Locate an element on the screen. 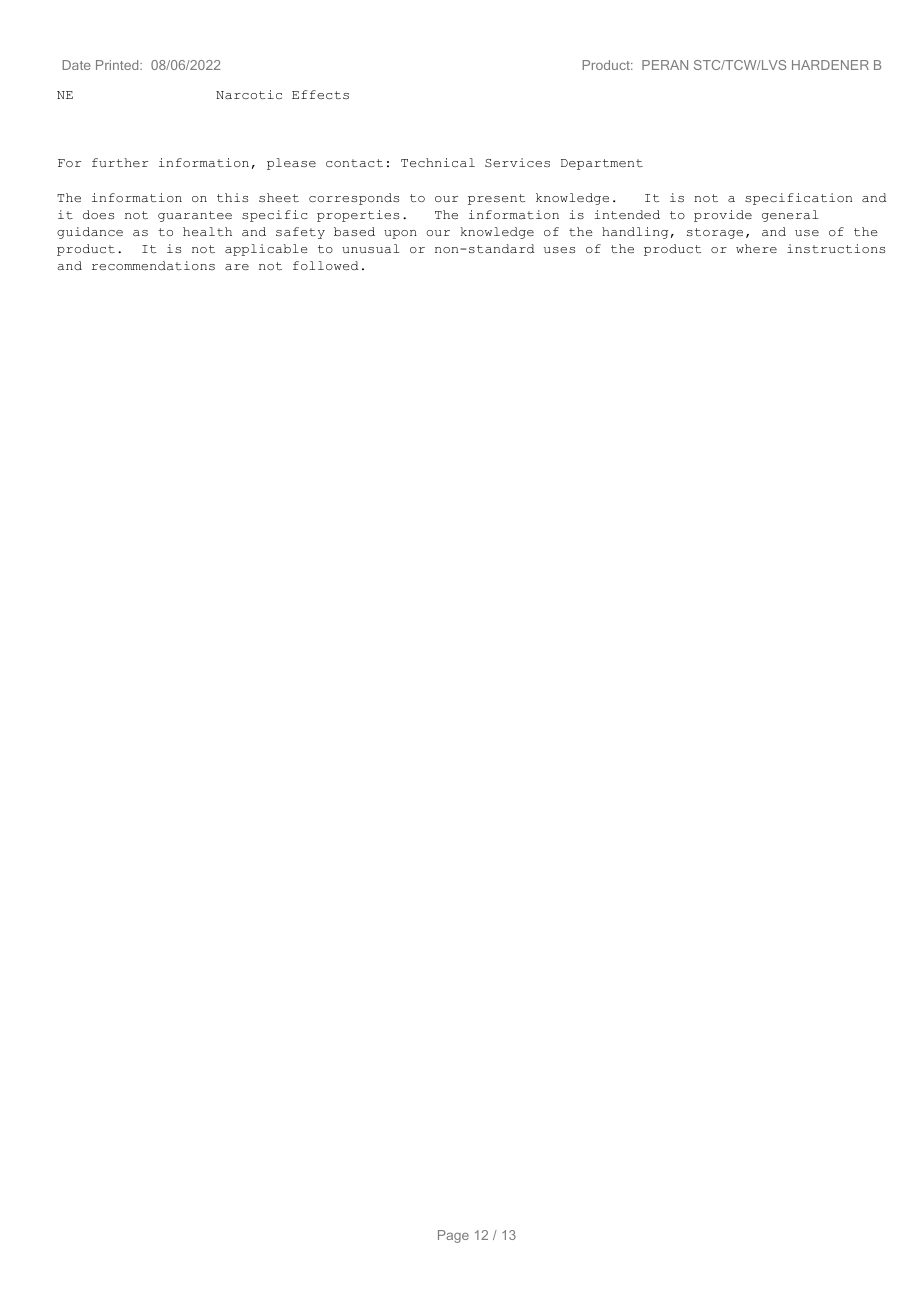 The image size is (924, 1308). handling is located at coordinates (635, 233).
